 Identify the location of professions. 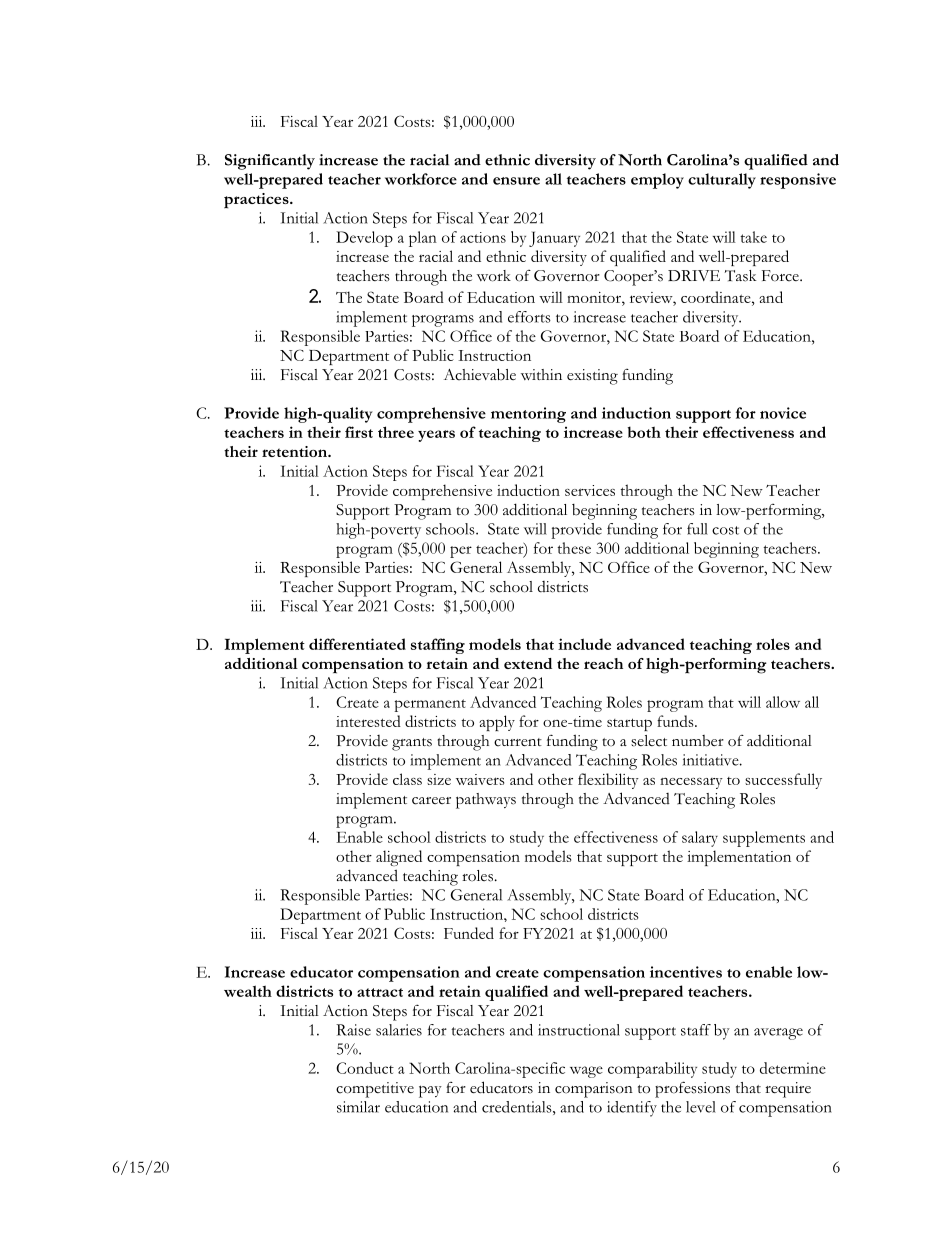
(692, 1089).
